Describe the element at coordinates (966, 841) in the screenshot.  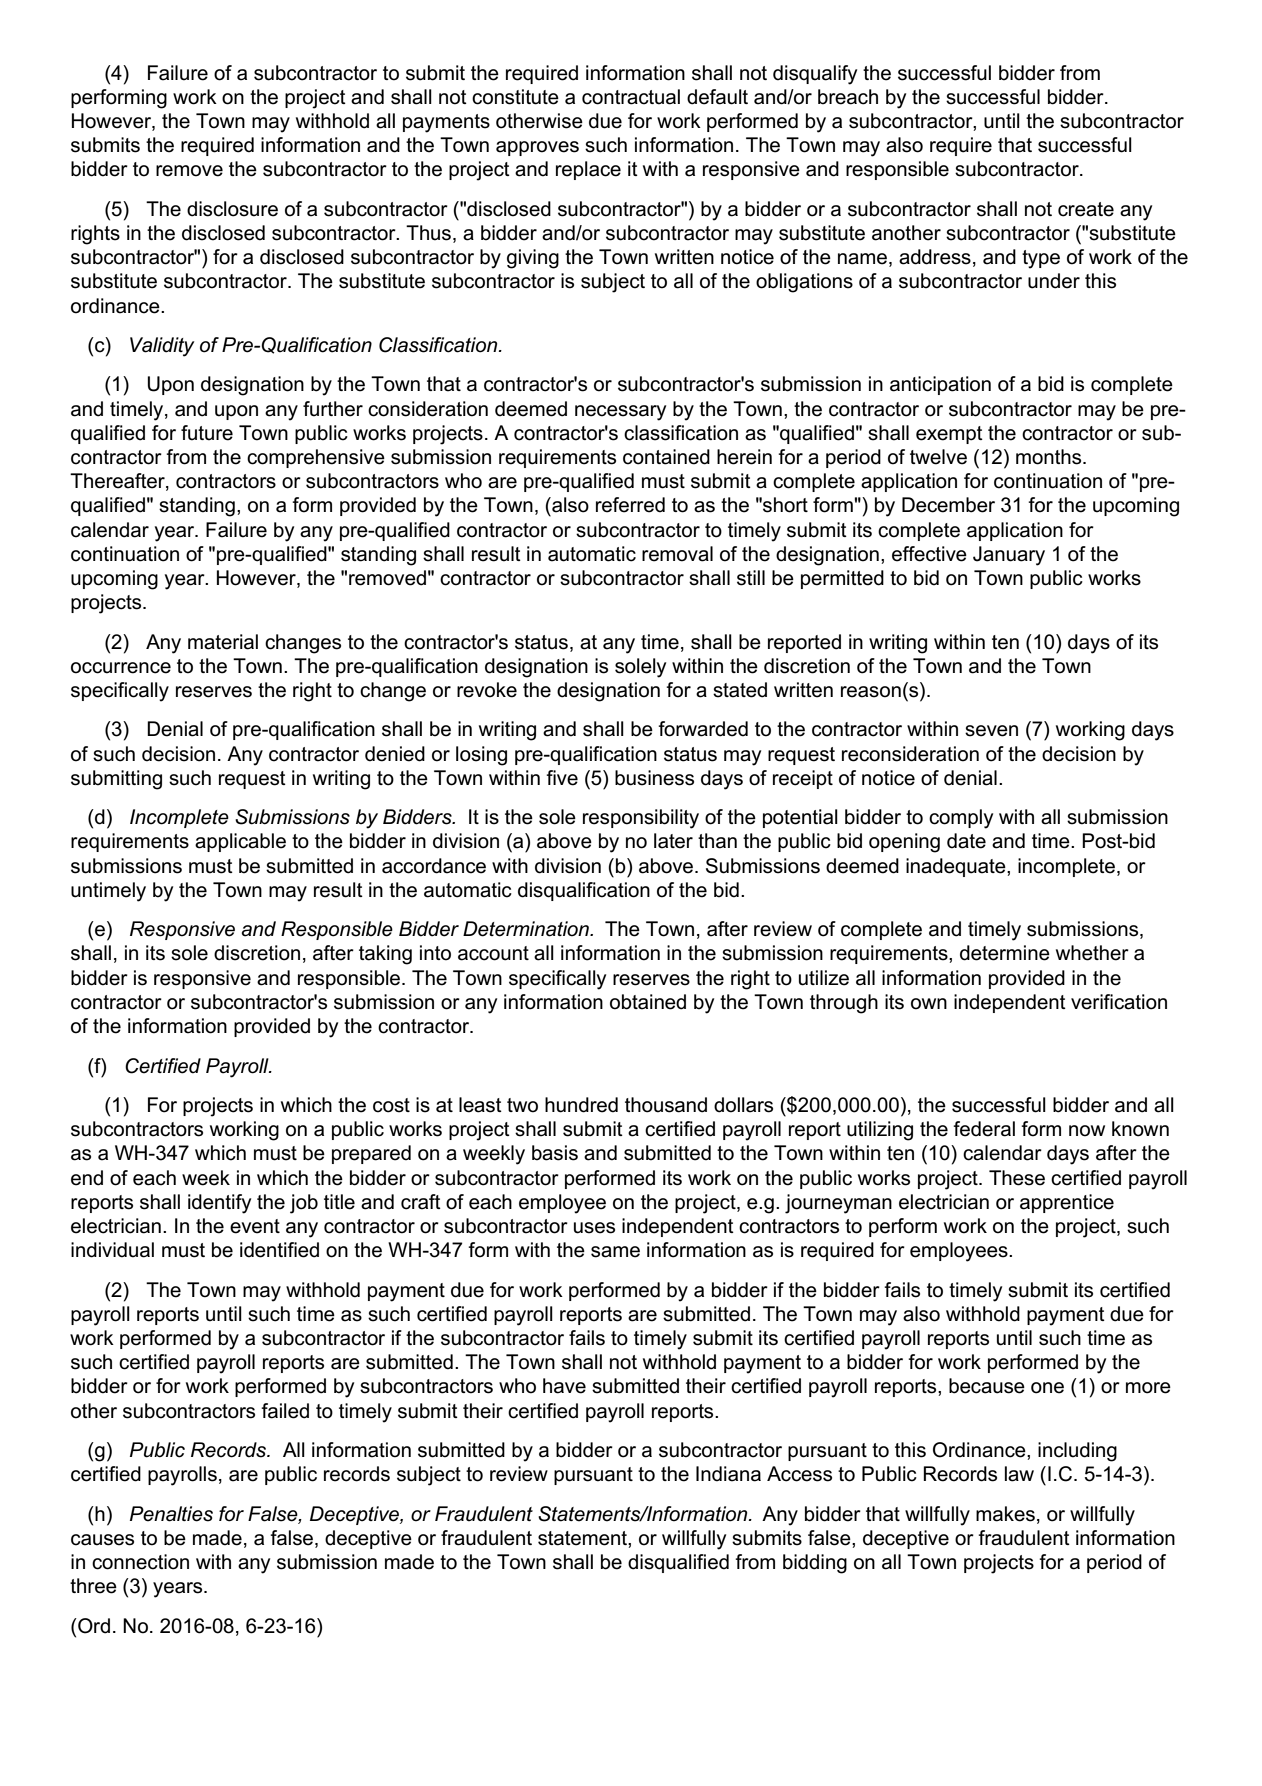
I see `date` at that location.
